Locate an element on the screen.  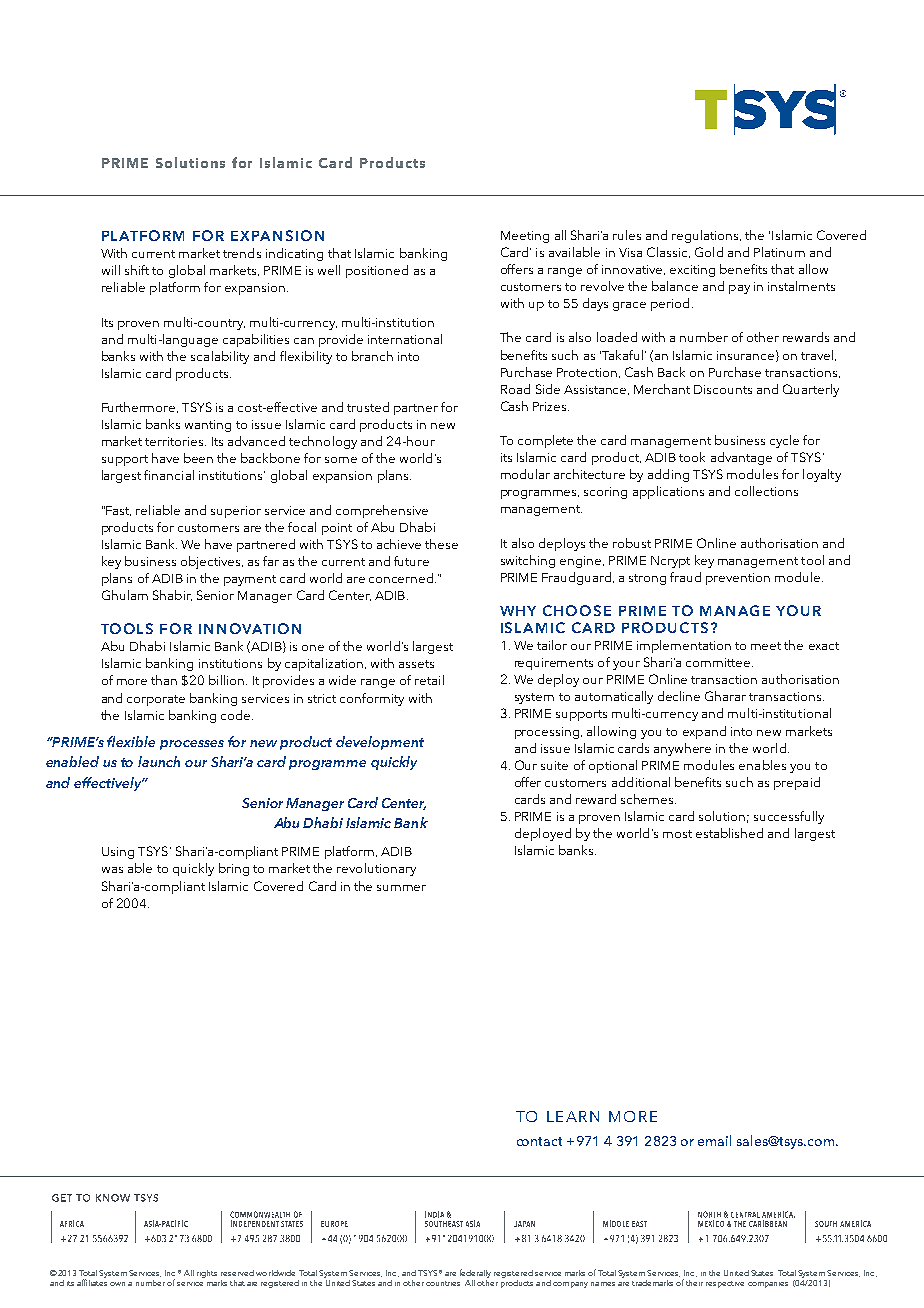
expand is located at coordinates (704, 732).
